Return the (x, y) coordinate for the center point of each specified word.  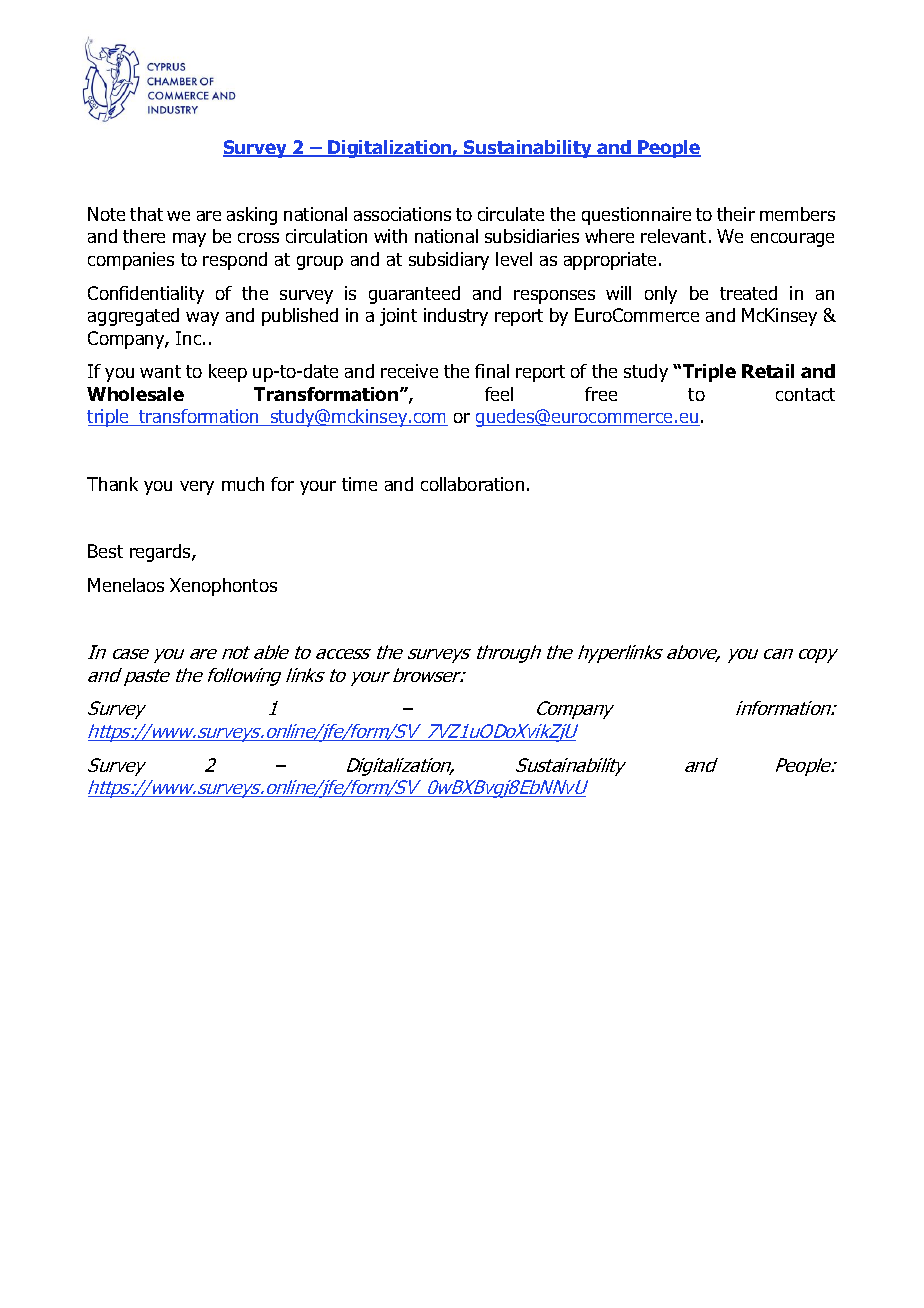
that (146, 214)
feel (499, 394)
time (359, 484)
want (160, 371)
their (736, 214)
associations (402, 214)
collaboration (472, 484)
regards (161, 553)
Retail (768, 371)
